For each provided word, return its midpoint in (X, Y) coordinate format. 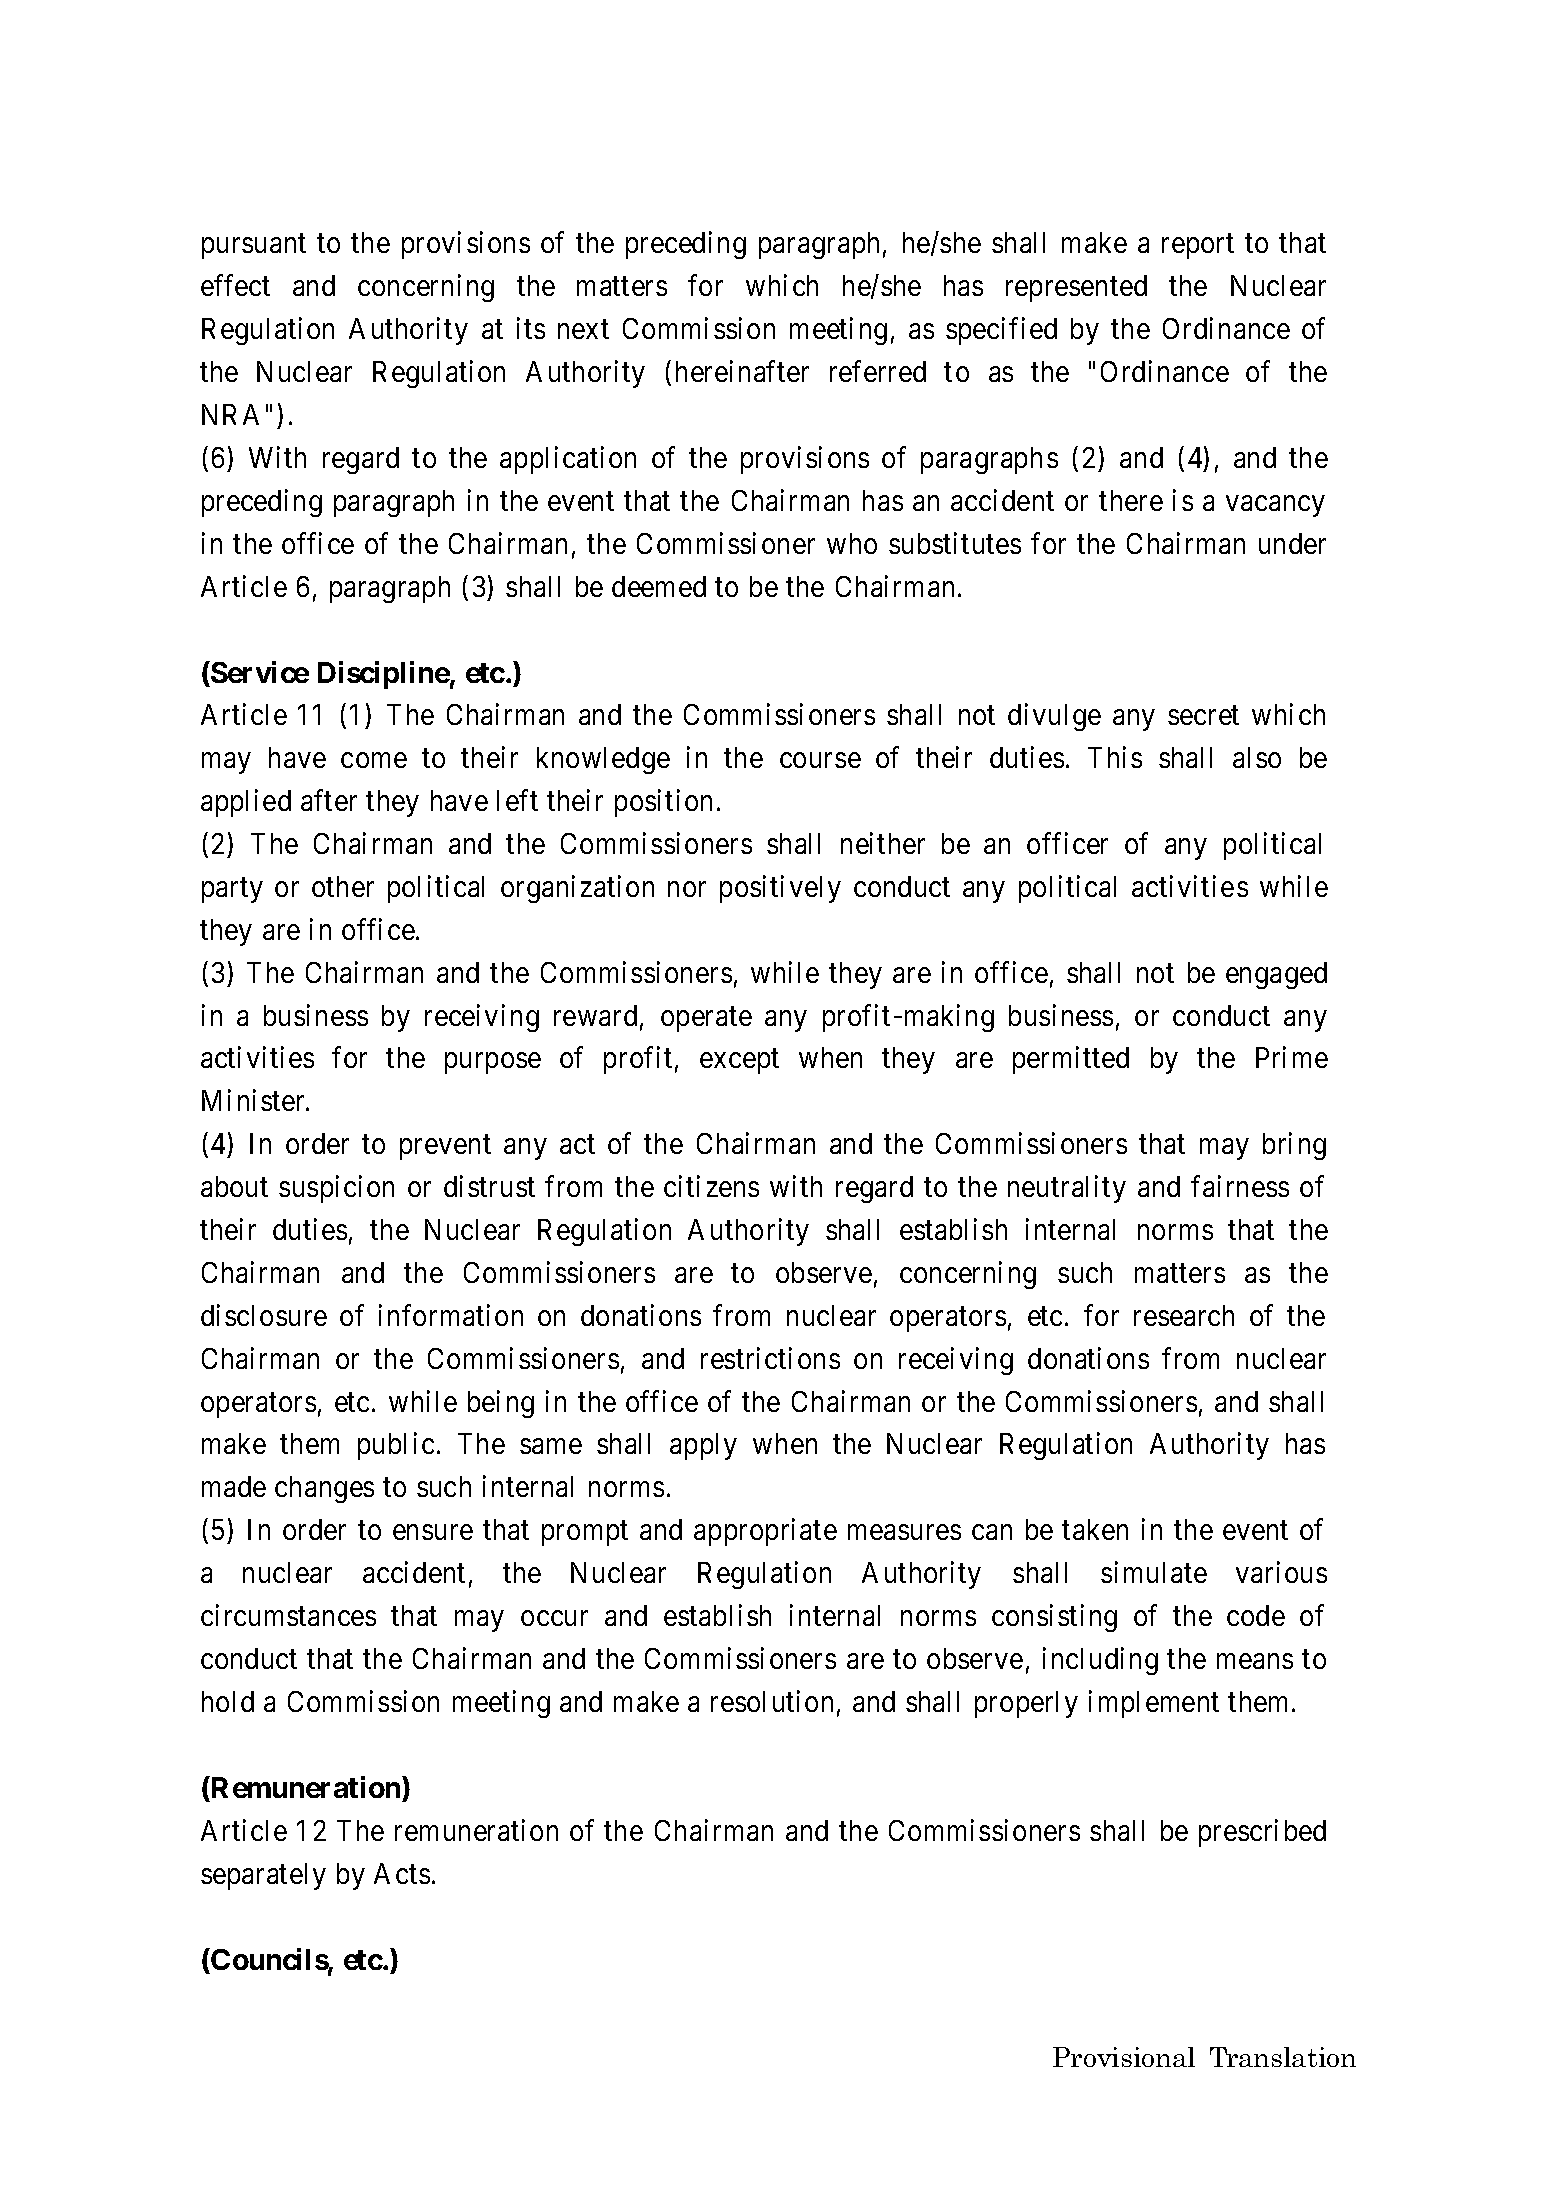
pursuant (254, 247)
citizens (711, 1186)
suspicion (336, 1189)
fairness (1240, 1186)
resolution (772, 1701)
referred (878, 371)
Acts (402, 1873)
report (1198, 247)
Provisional (1124, 2057)
